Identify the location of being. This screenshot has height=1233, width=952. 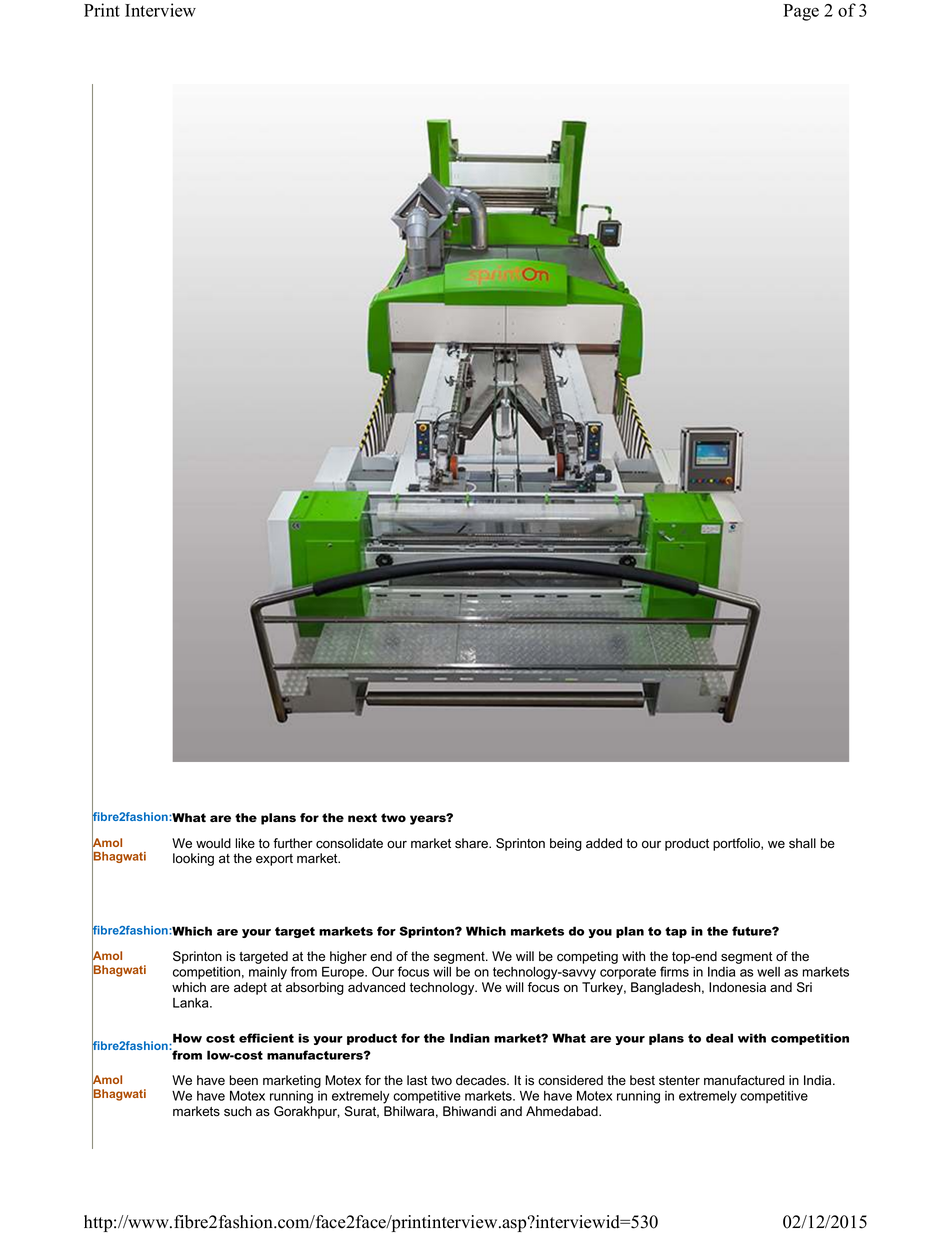
(566, 844).
